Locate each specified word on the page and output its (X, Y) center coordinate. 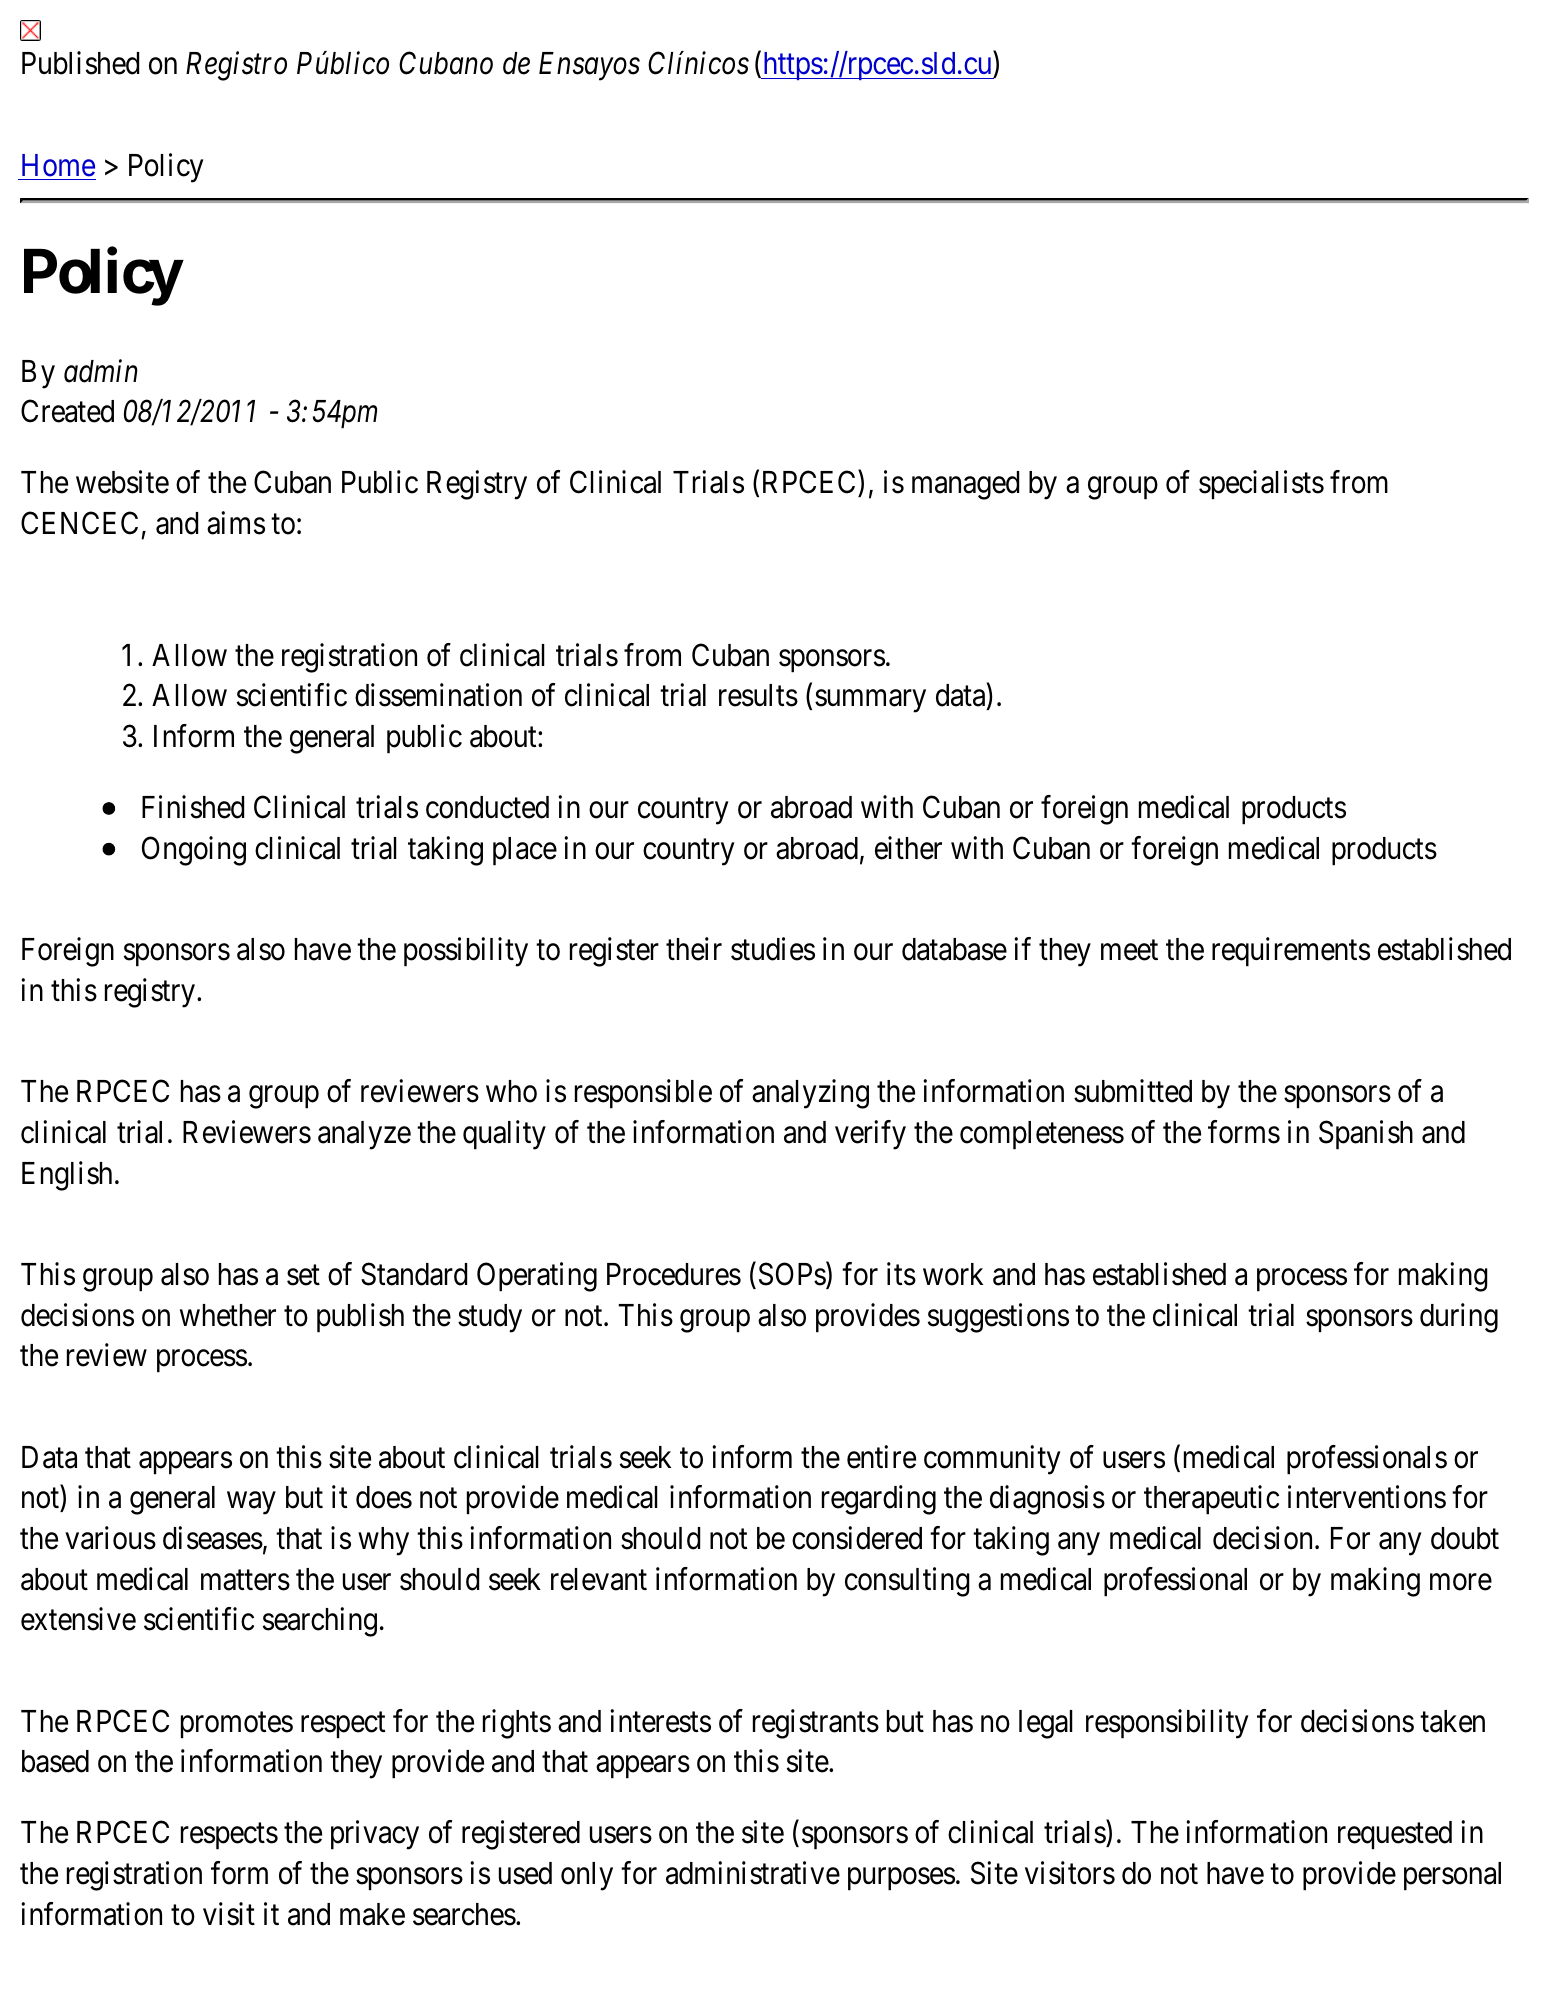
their (694, 949)
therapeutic (1211, 1500)
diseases (213, 1538)
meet (1129, 951)
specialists (1261, 485)
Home (58, 165)
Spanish (1366, 1135)
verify (870, 1135)
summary (870, 701)
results (758, 695)
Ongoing (194, 851)
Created (67, 411)
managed (965, 485)
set (303, 1275)
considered (857, 1538)
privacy (375, 1835)
